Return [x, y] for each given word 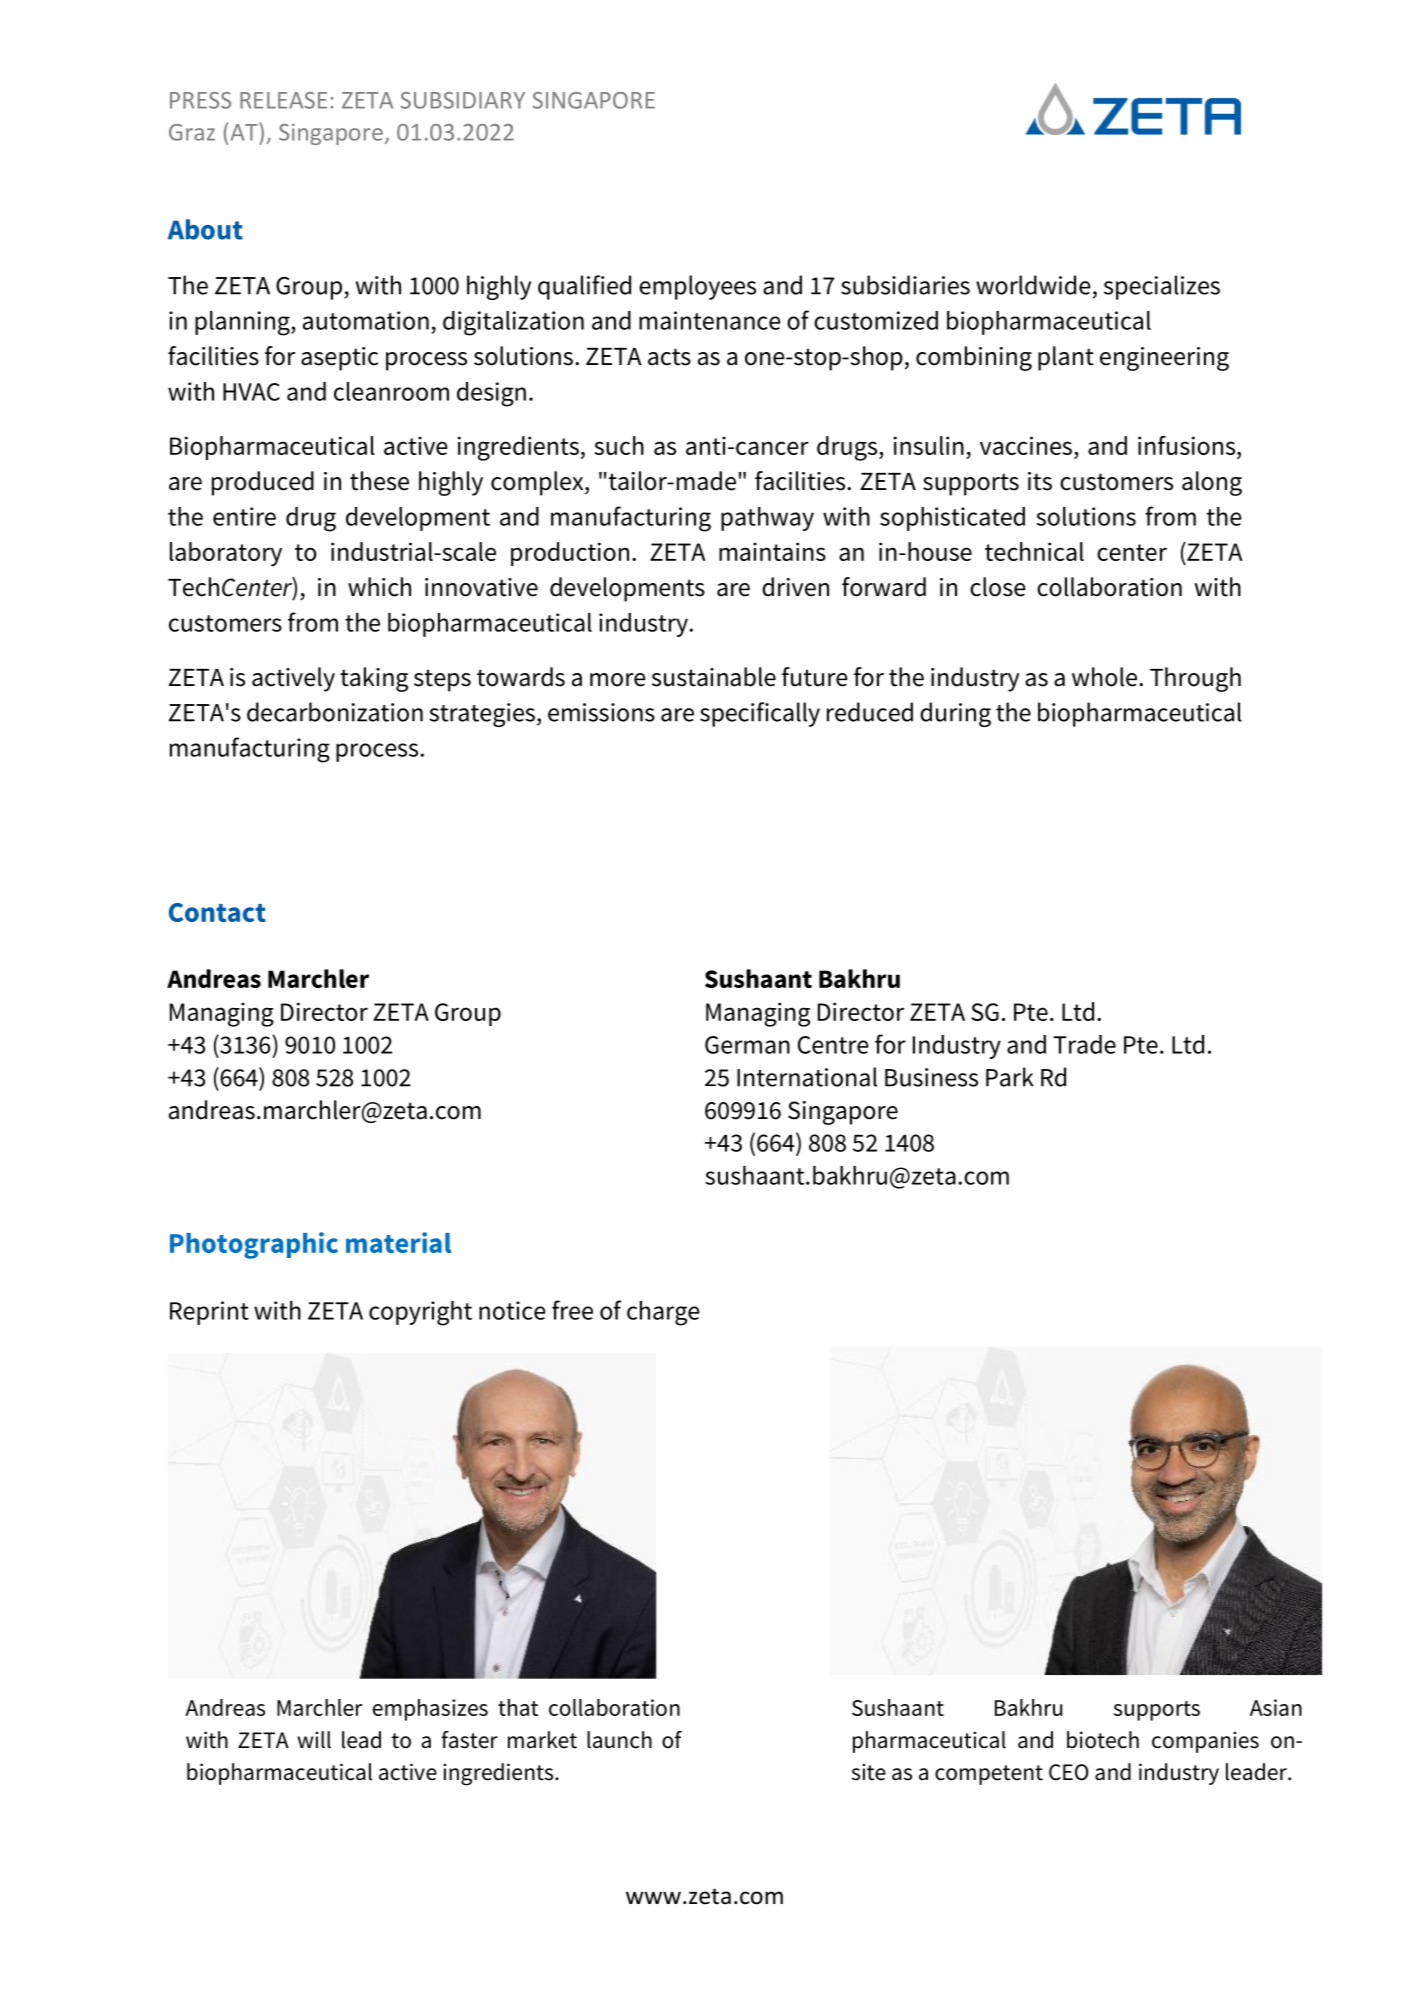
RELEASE [283, 100]
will [314, 1740]
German [747, 1045]
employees [697, 287]
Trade [1084, 1044]
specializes [1162, 287]
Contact [217, 912]
